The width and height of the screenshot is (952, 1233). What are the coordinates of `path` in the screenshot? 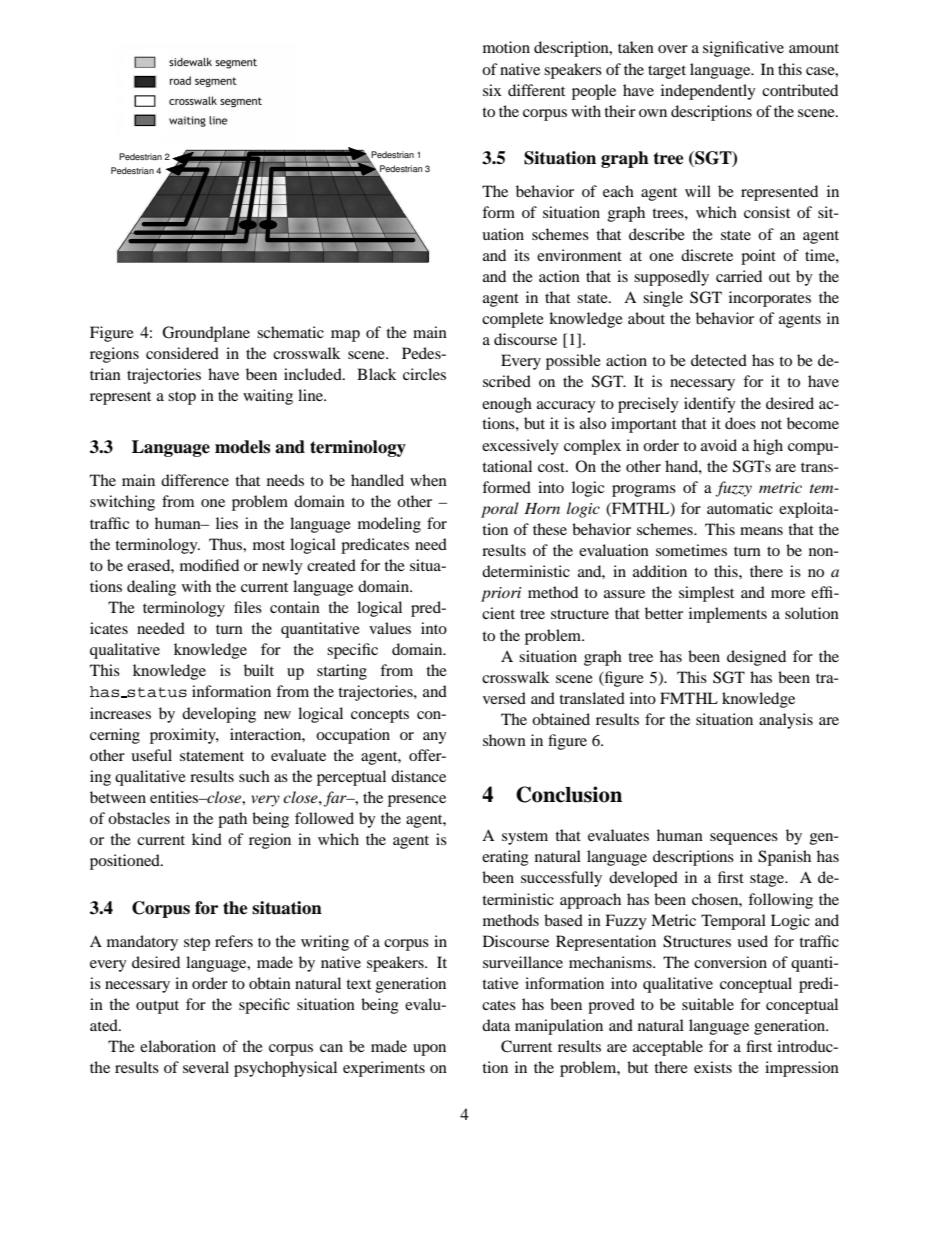 It's located at (232, 820).
